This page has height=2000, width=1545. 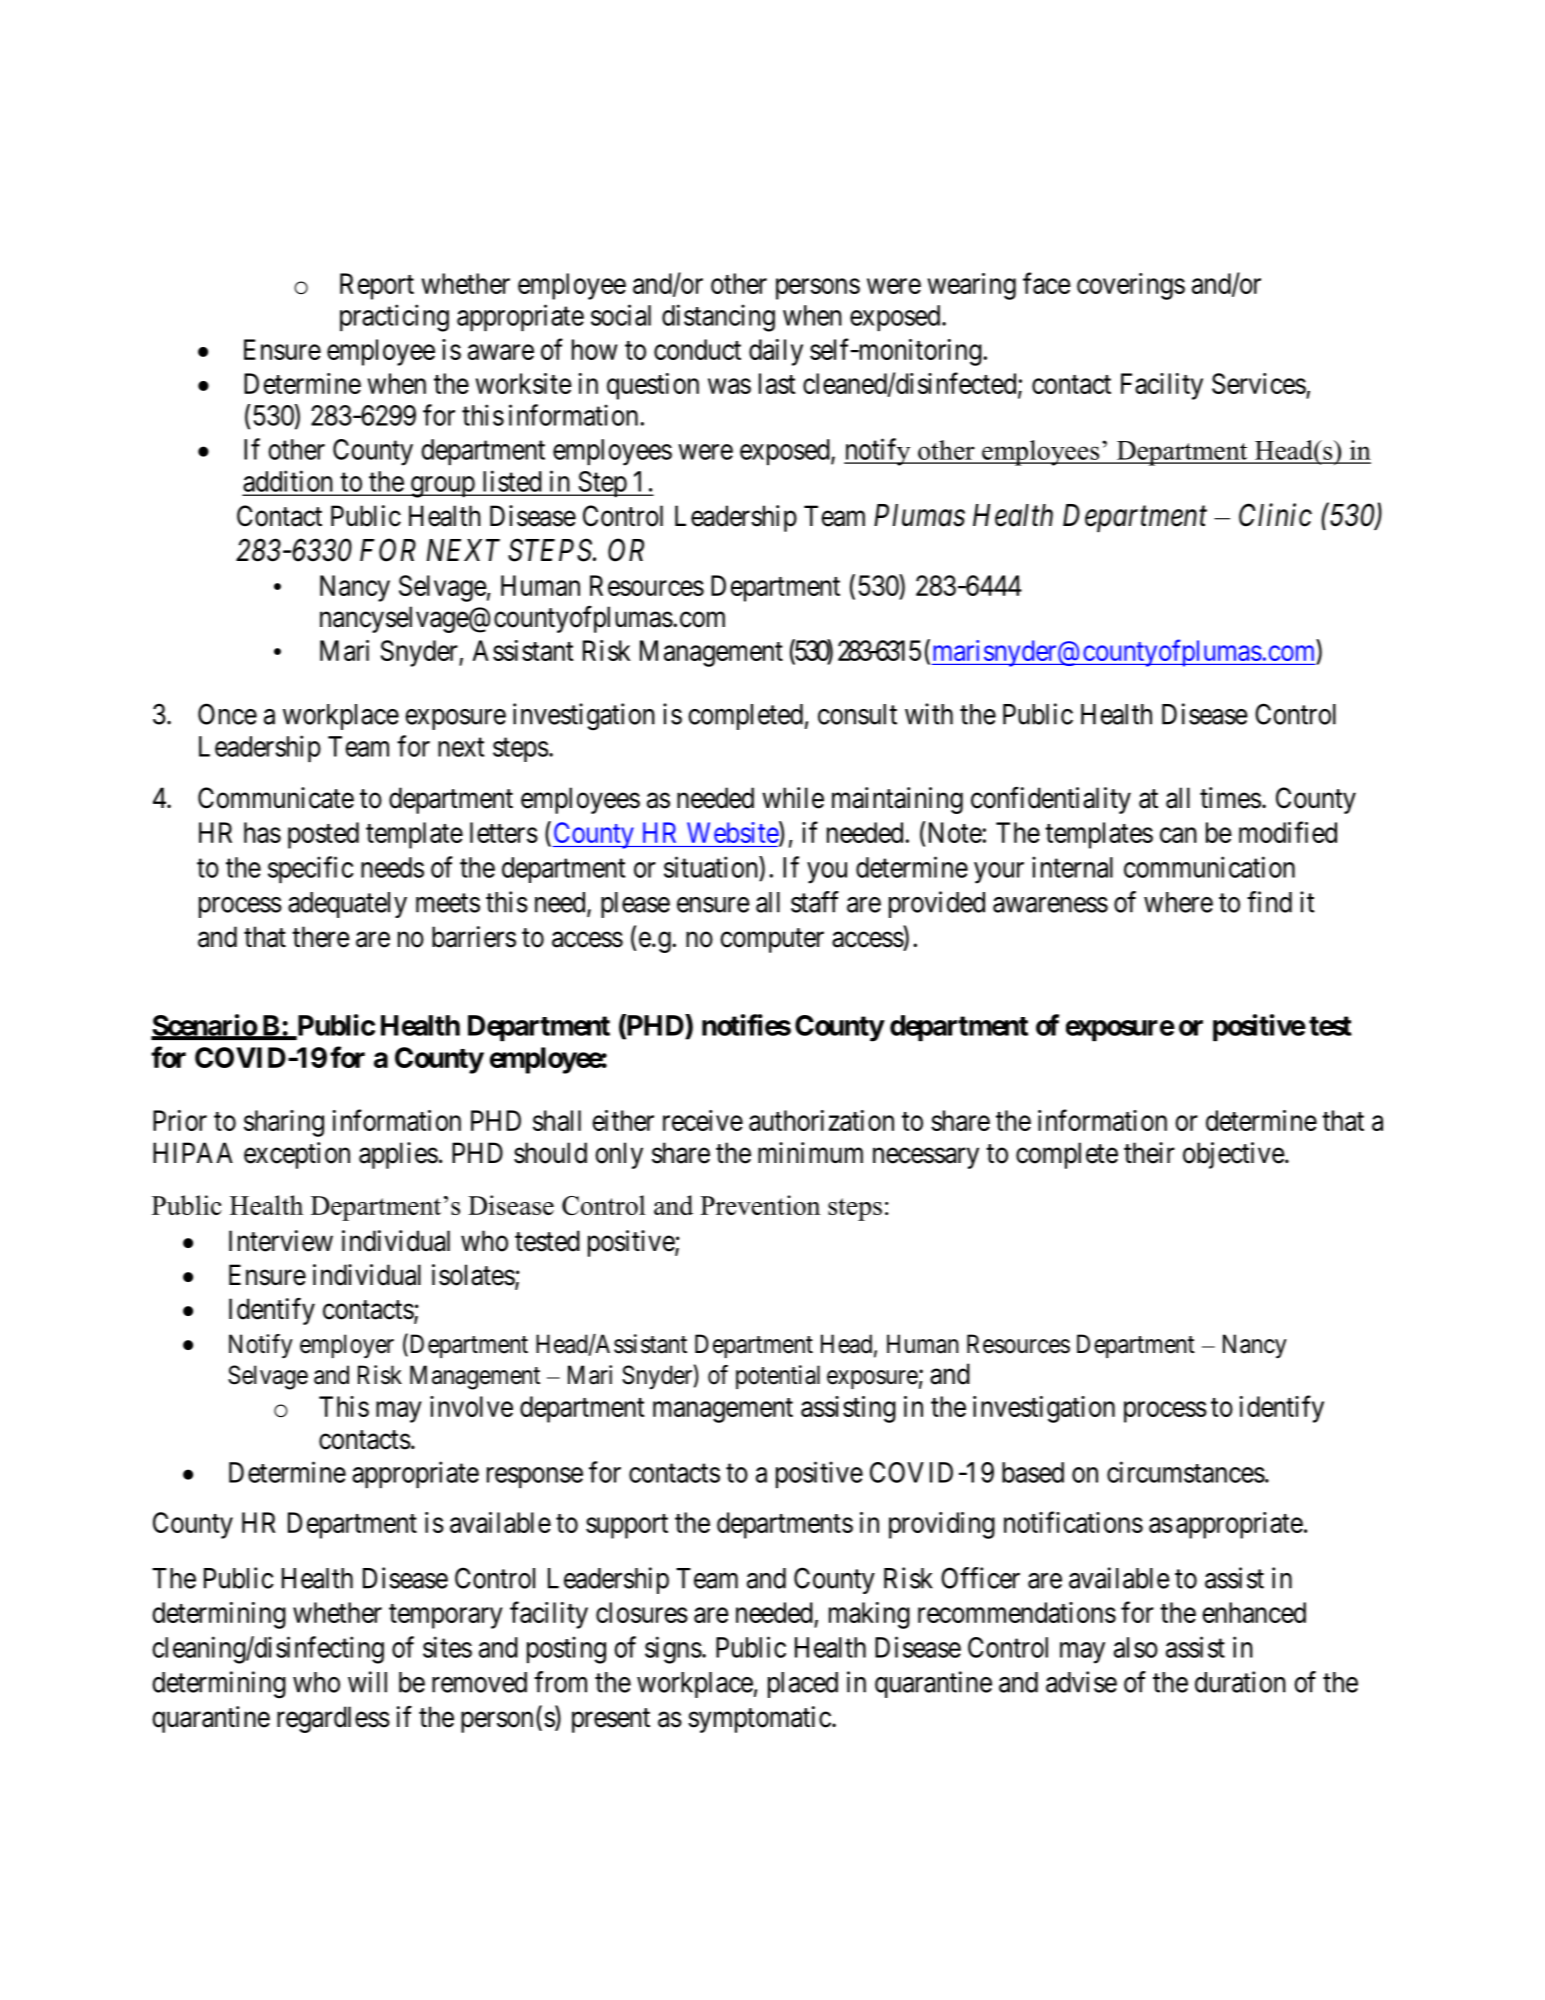 What do you see at coordinates (1136, 1647) in the page?
I see `also` at bounding box center [1136, 1647].
